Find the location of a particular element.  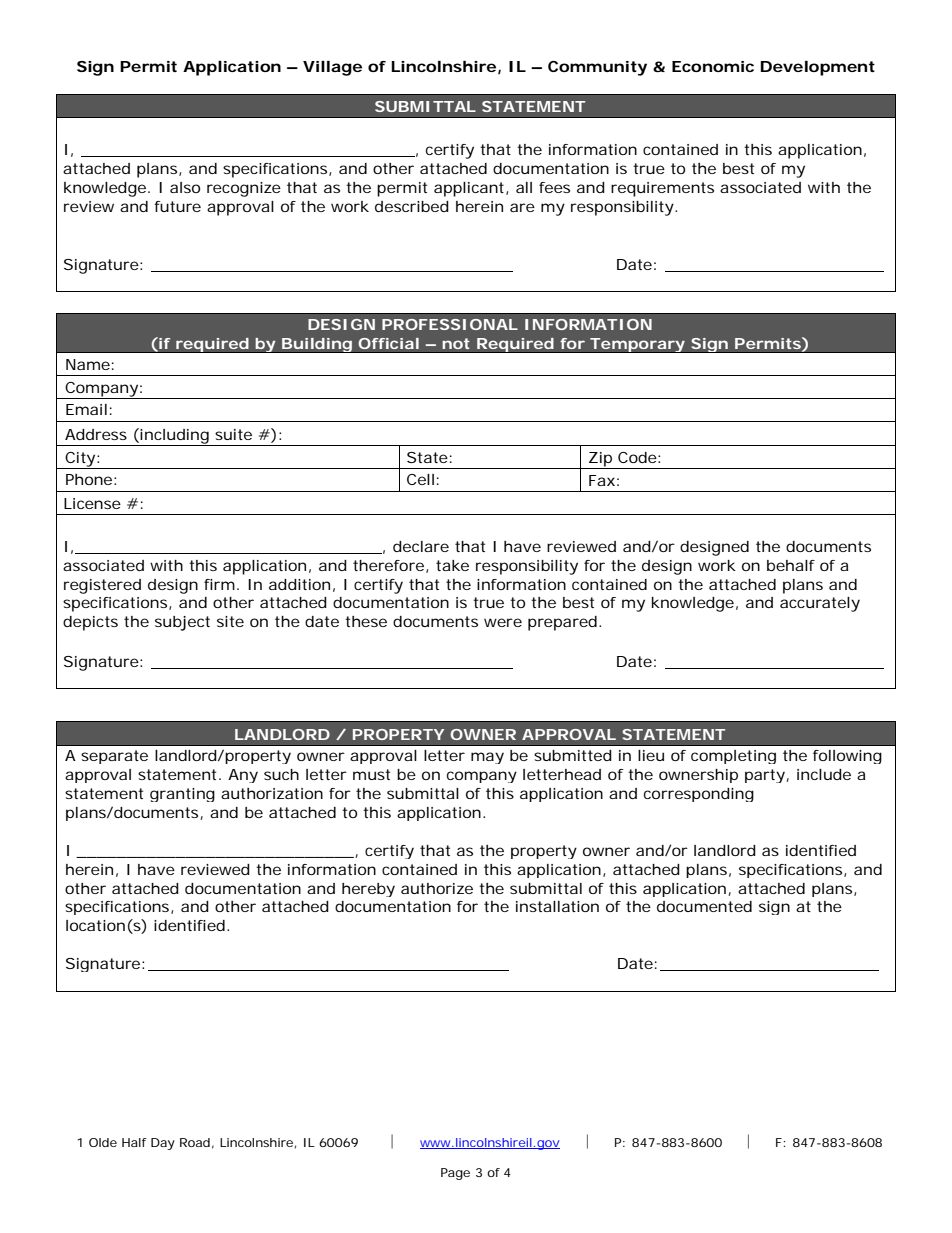

firm is located at coordinates (218, 584).
